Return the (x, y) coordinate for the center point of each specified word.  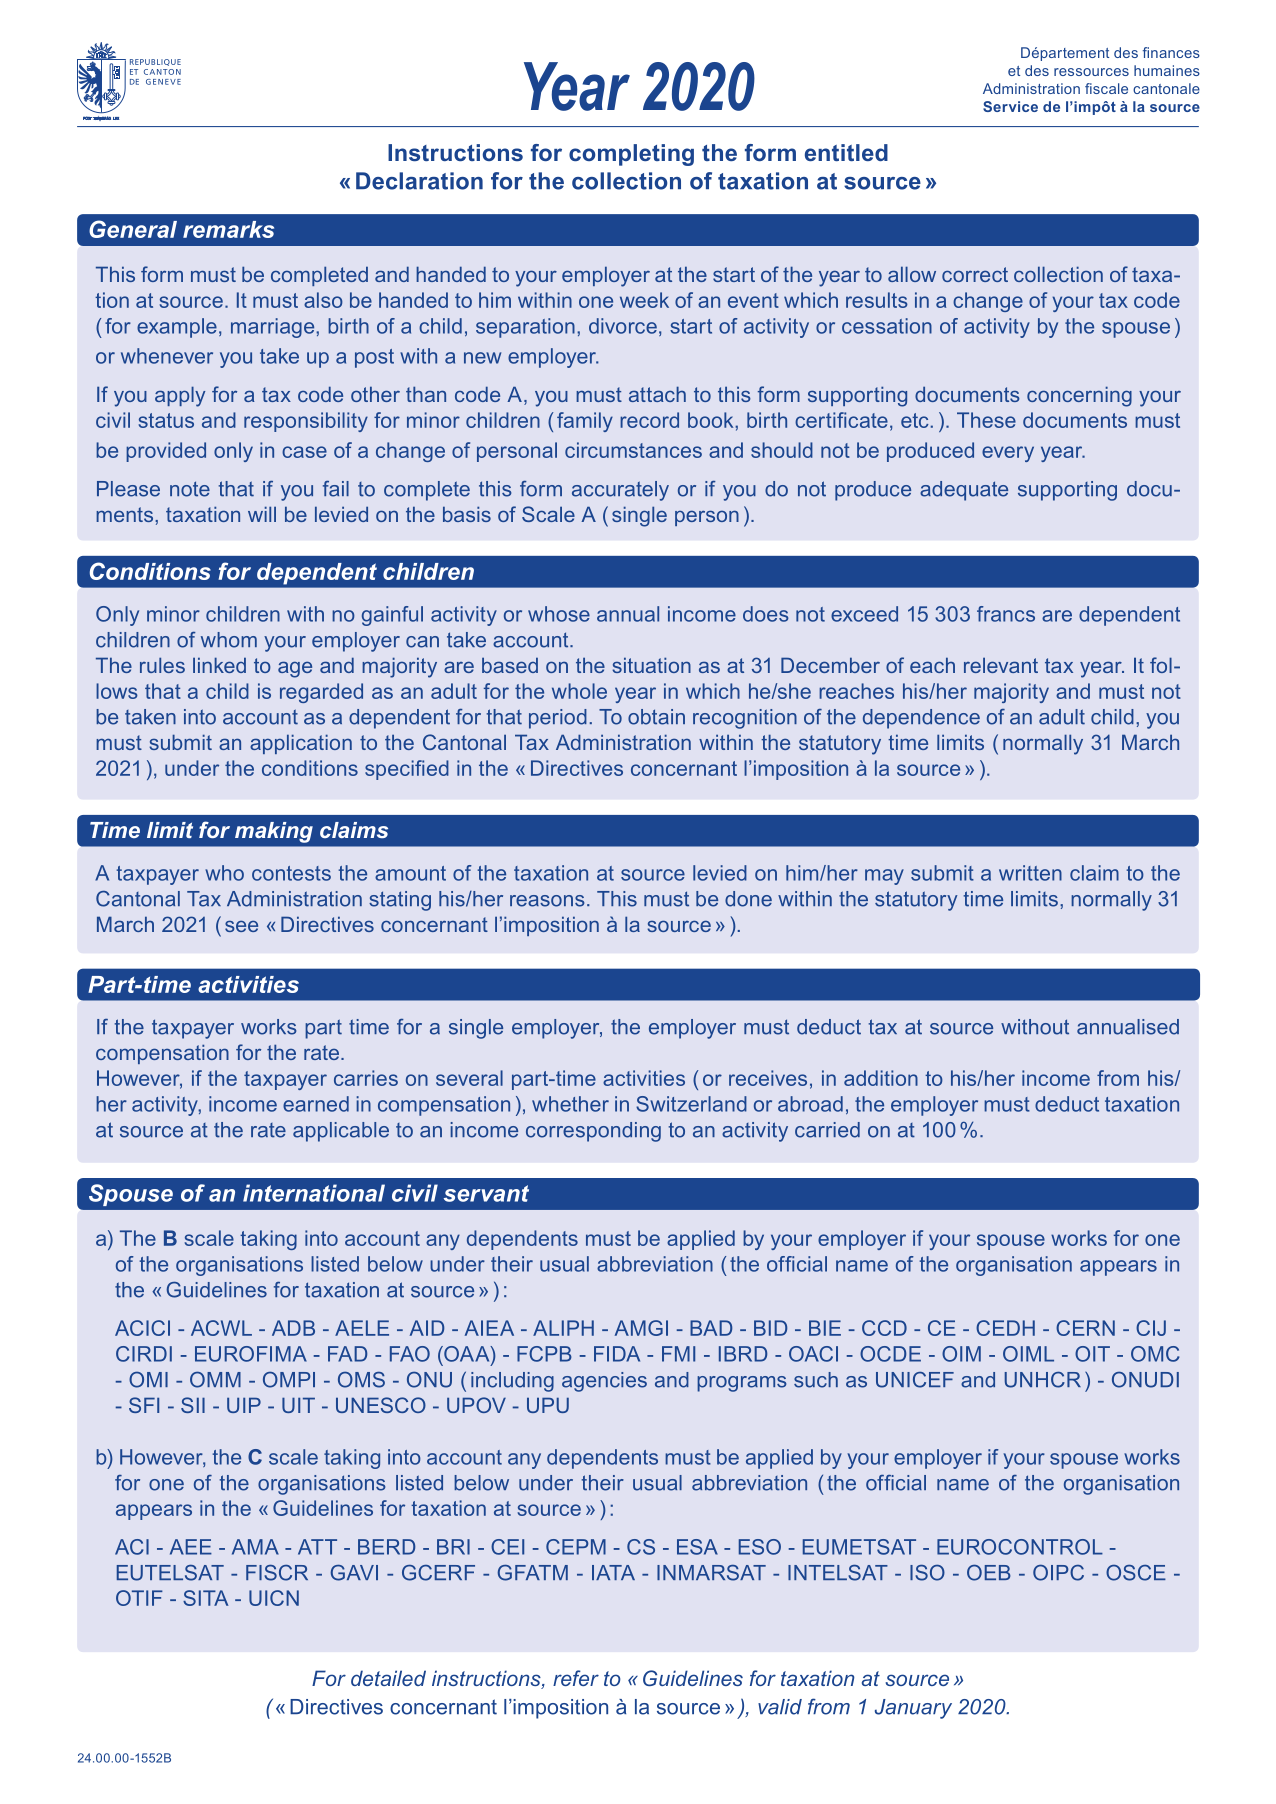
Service (1010, 106)
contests (291, 873)
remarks (228, 229)
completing (631, 155)
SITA (205, 1598)
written (1030, 873)
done (748, 899)
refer (576, 1678)
